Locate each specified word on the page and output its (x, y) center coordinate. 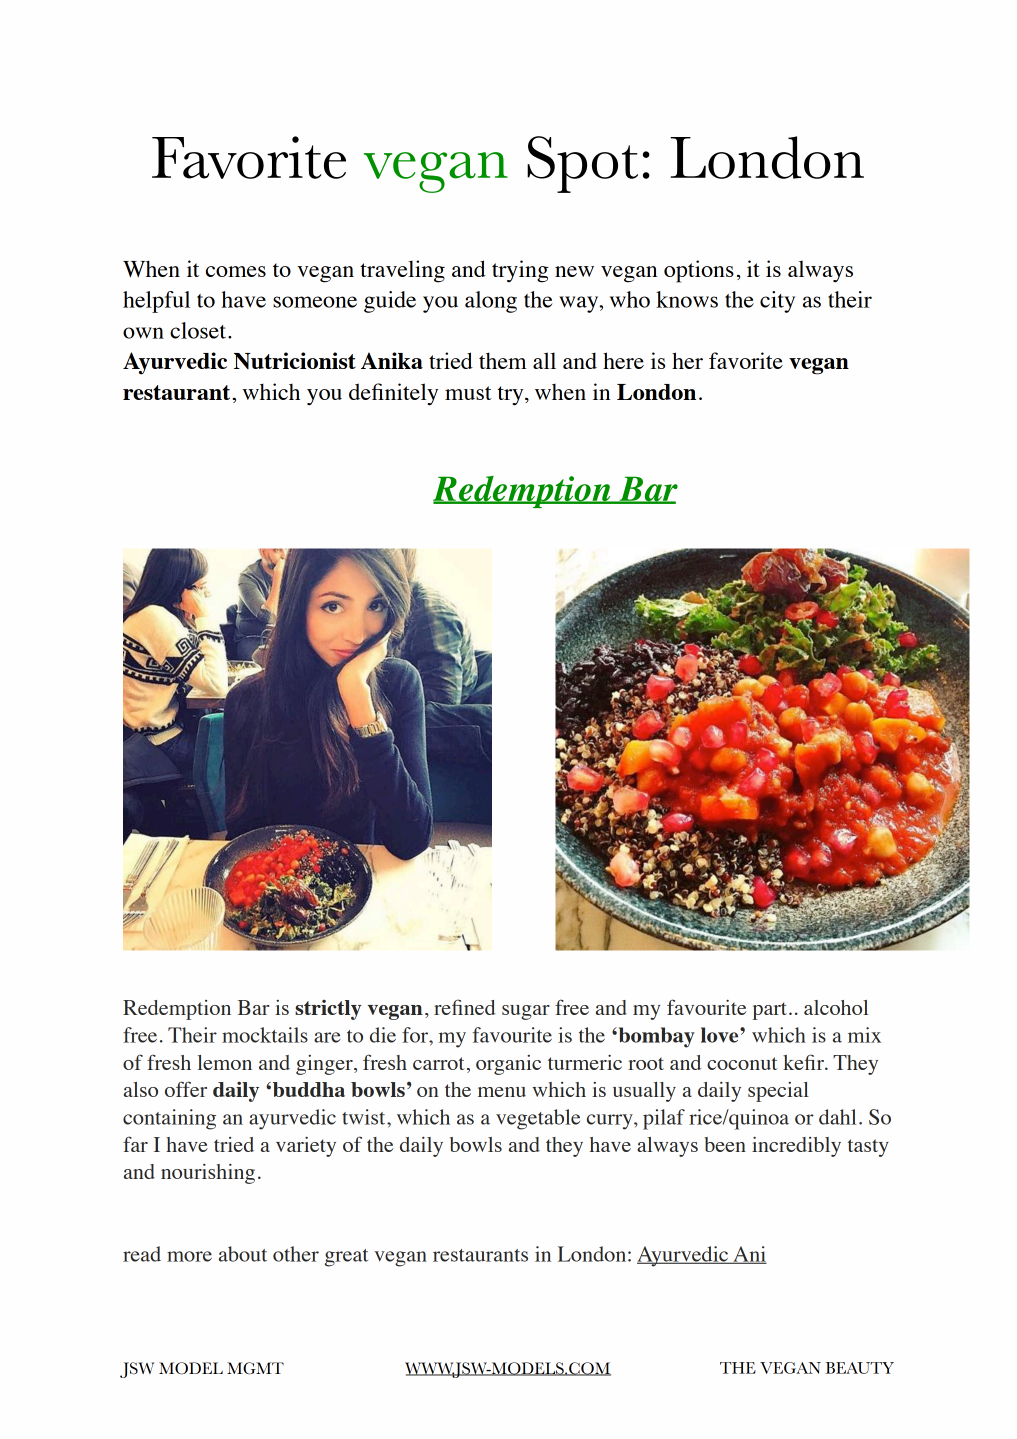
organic (508, 1065)
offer (186, 1089)
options (699, 271)
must (468, 393)
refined (464, 1007)
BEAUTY (860, 1368)
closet (199, 330)
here (623, 360)
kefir (804, 1062)
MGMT (255, 1368)
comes (236, 271)
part (770, 1011)
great (346, 1258)
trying (520, 271)
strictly (328, 1010)
